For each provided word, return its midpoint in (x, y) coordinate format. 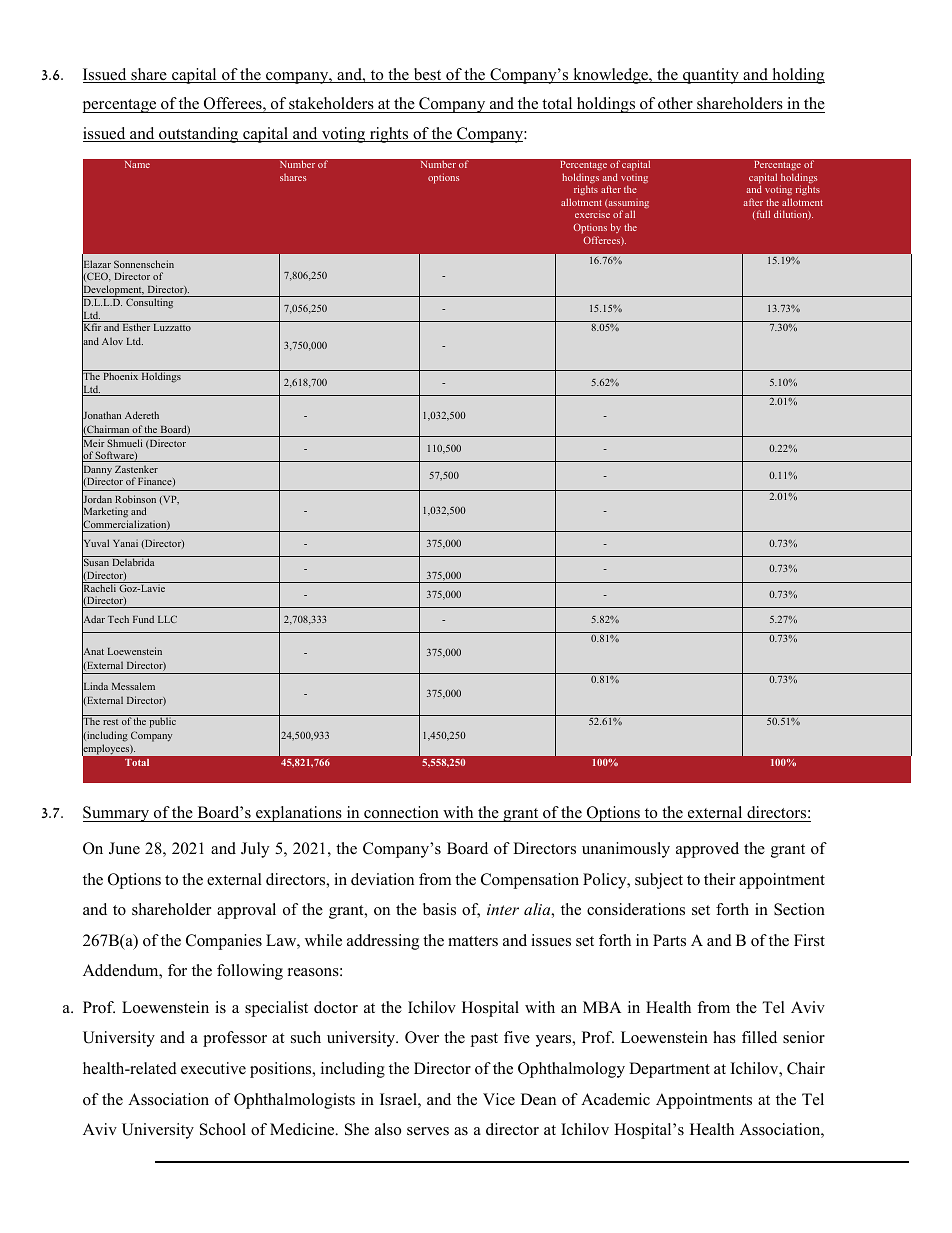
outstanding (199, 135)
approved (707, 850)
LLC (167, 619)
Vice (499, 1099)
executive (213, 1068)
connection (401, 814)
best (427, 75)
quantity (711, 76)
